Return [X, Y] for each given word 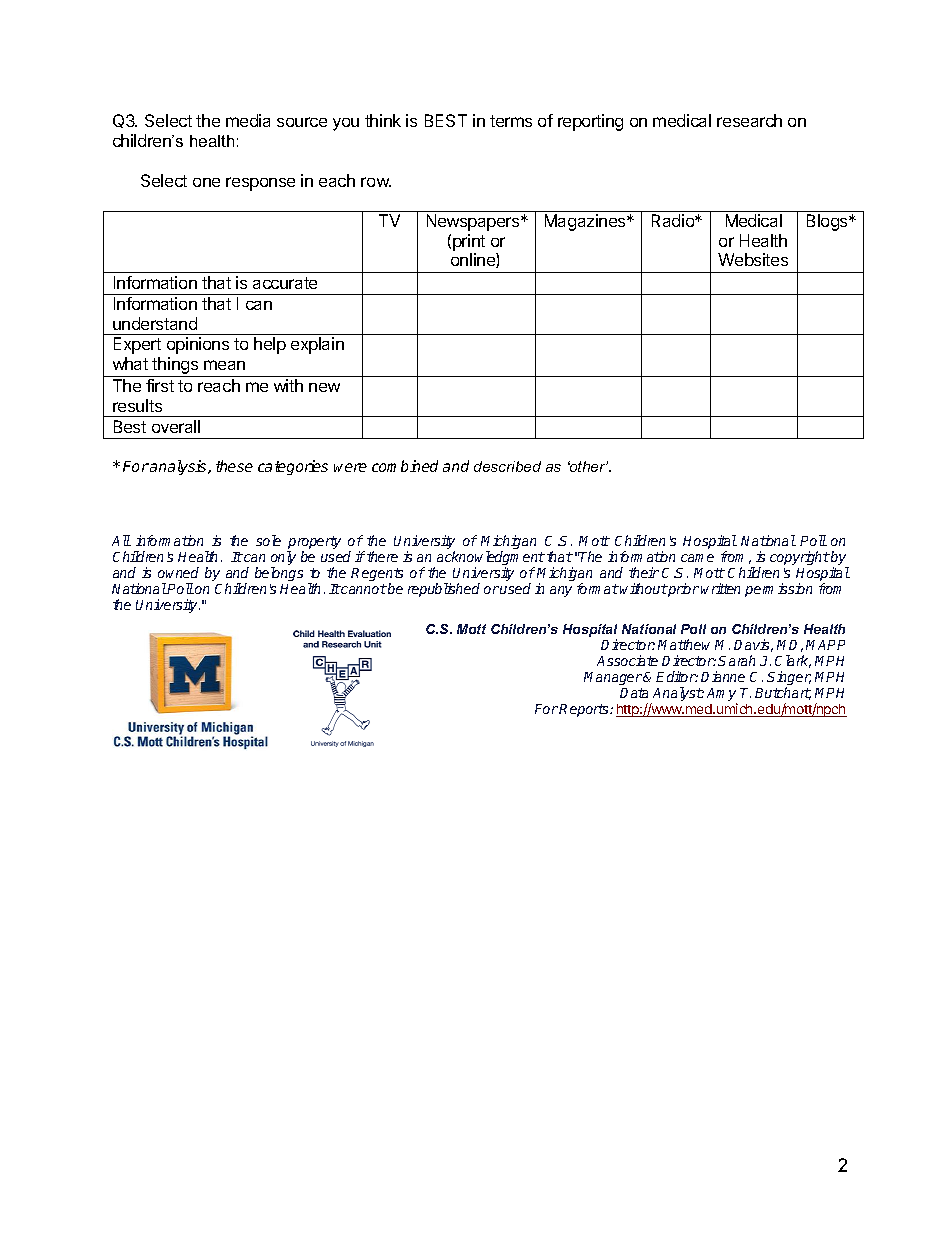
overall [176, 426]
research [749, 120]
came [697, 558]
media [248, 120]
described [507, 466]
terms [511, 121]
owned [178, 572]
